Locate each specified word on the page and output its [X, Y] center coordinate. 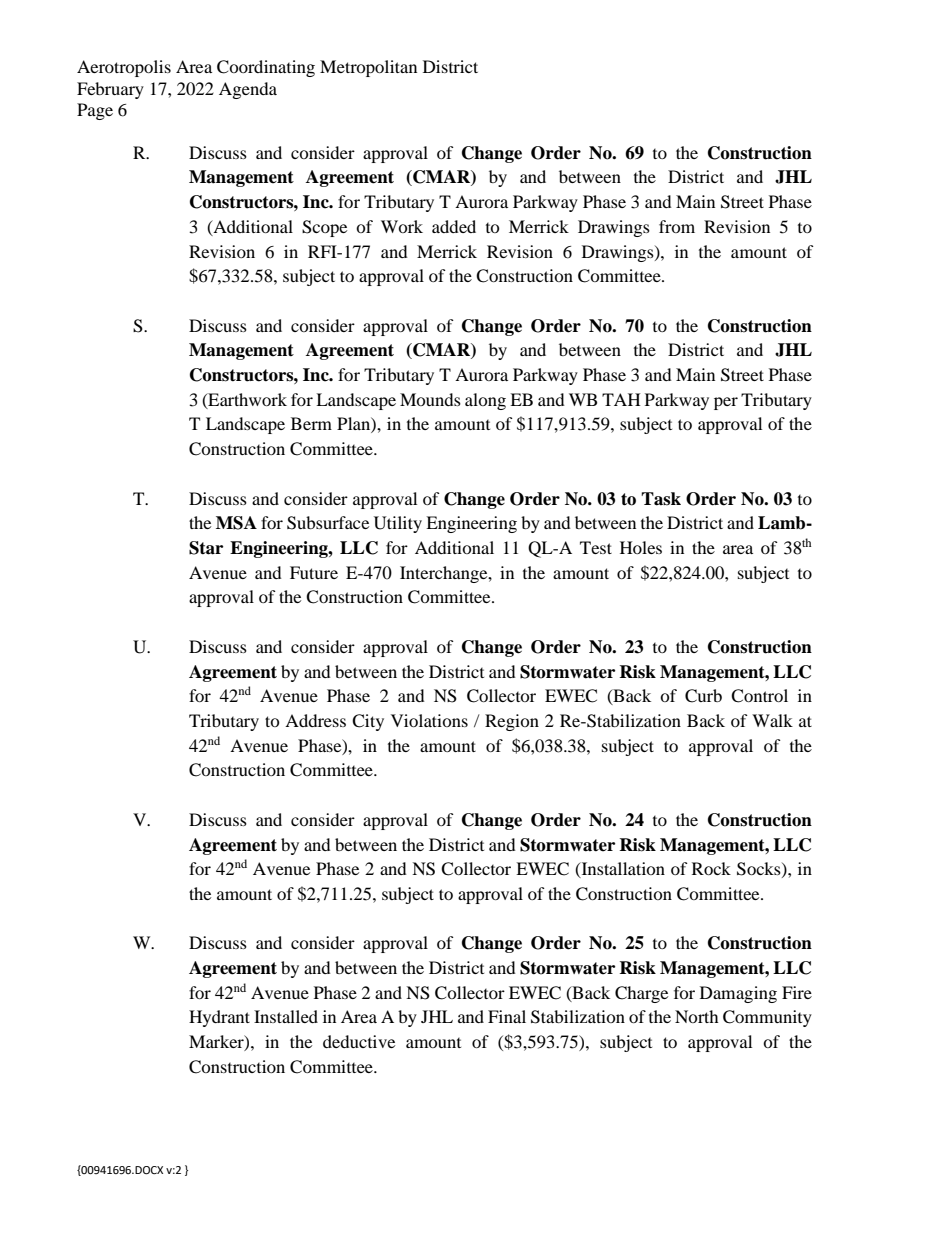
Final [507, 1016]
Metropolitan [368, 68]
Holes [641, 547]
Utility [398, 524]
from [677, 226]
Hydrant [219, 1018]
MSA [236, 523]
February [110, 90]
